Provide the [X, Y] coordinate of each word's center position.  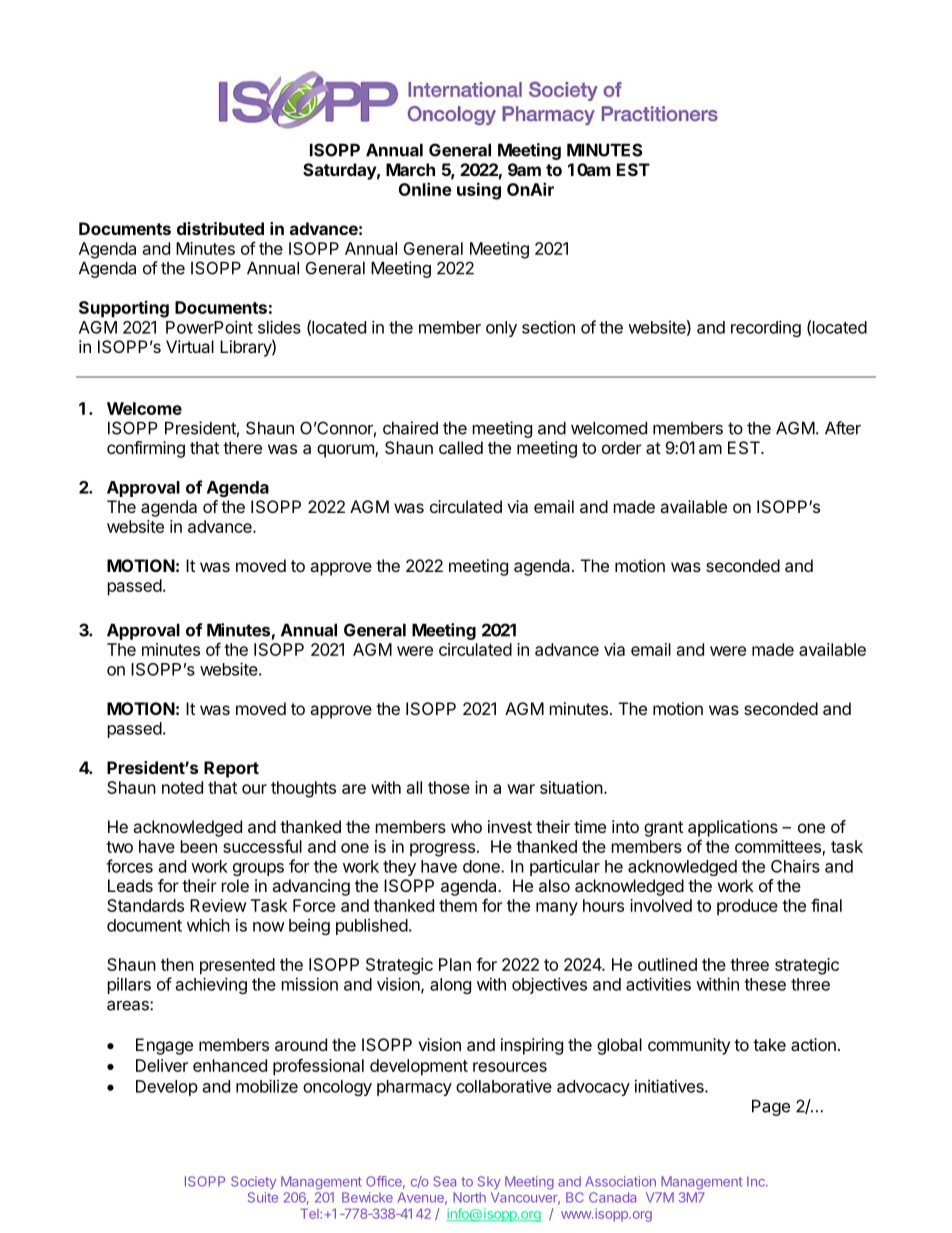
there [242, 447]
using [479, 191]
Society [253, 1182]
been [199, 846]
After [843, 428]
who [466, 826]
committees [778, 846]
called [461, 447]
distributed [220, 228]
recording [766, 328]
